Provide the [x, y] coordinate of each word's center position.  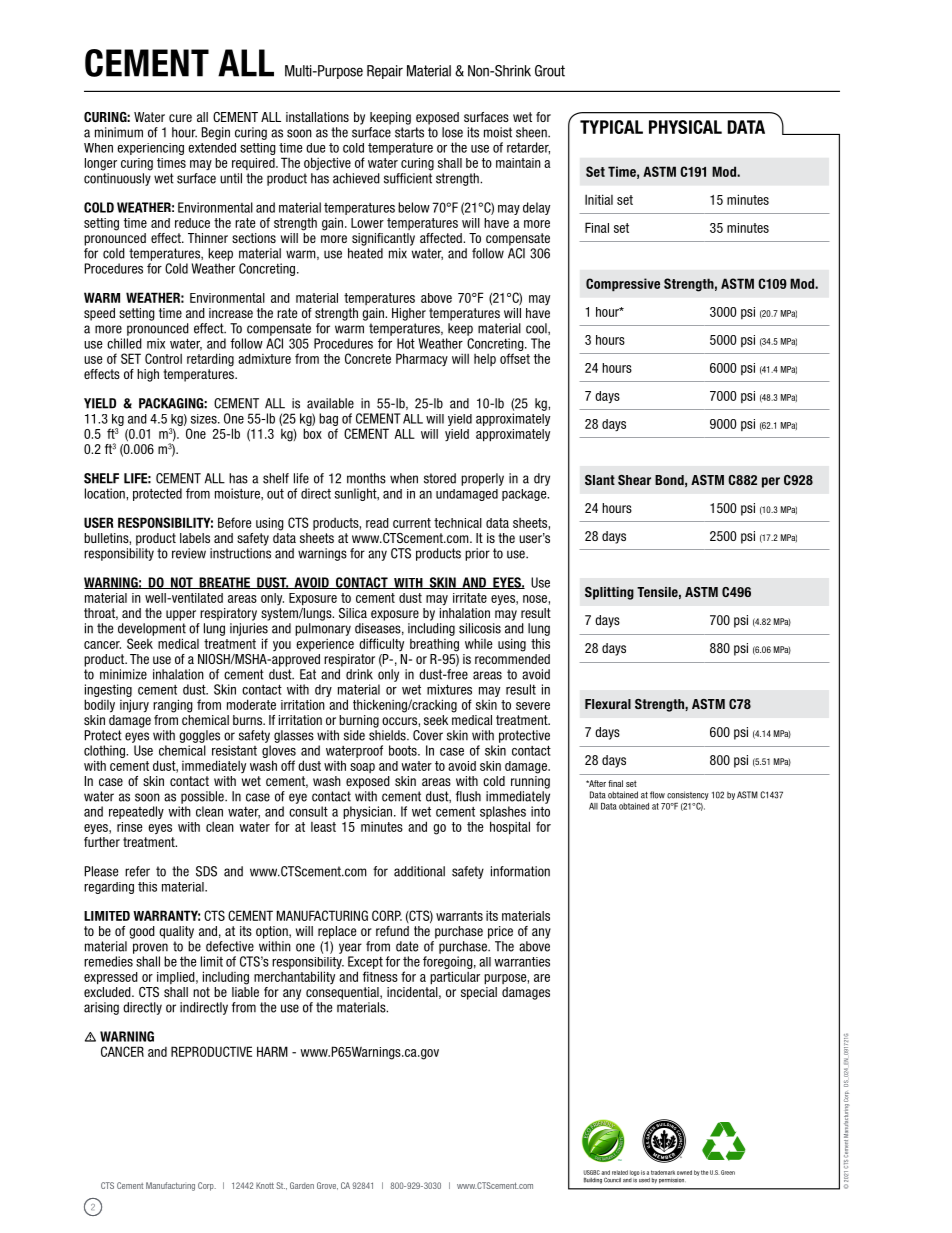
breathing [434, 645]
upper [181, 615]
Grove [327, 1186]
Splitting [609, 593]
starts [409, 132]
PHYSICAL [685, 127]
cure [180, 118]
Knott [265, 1185]
